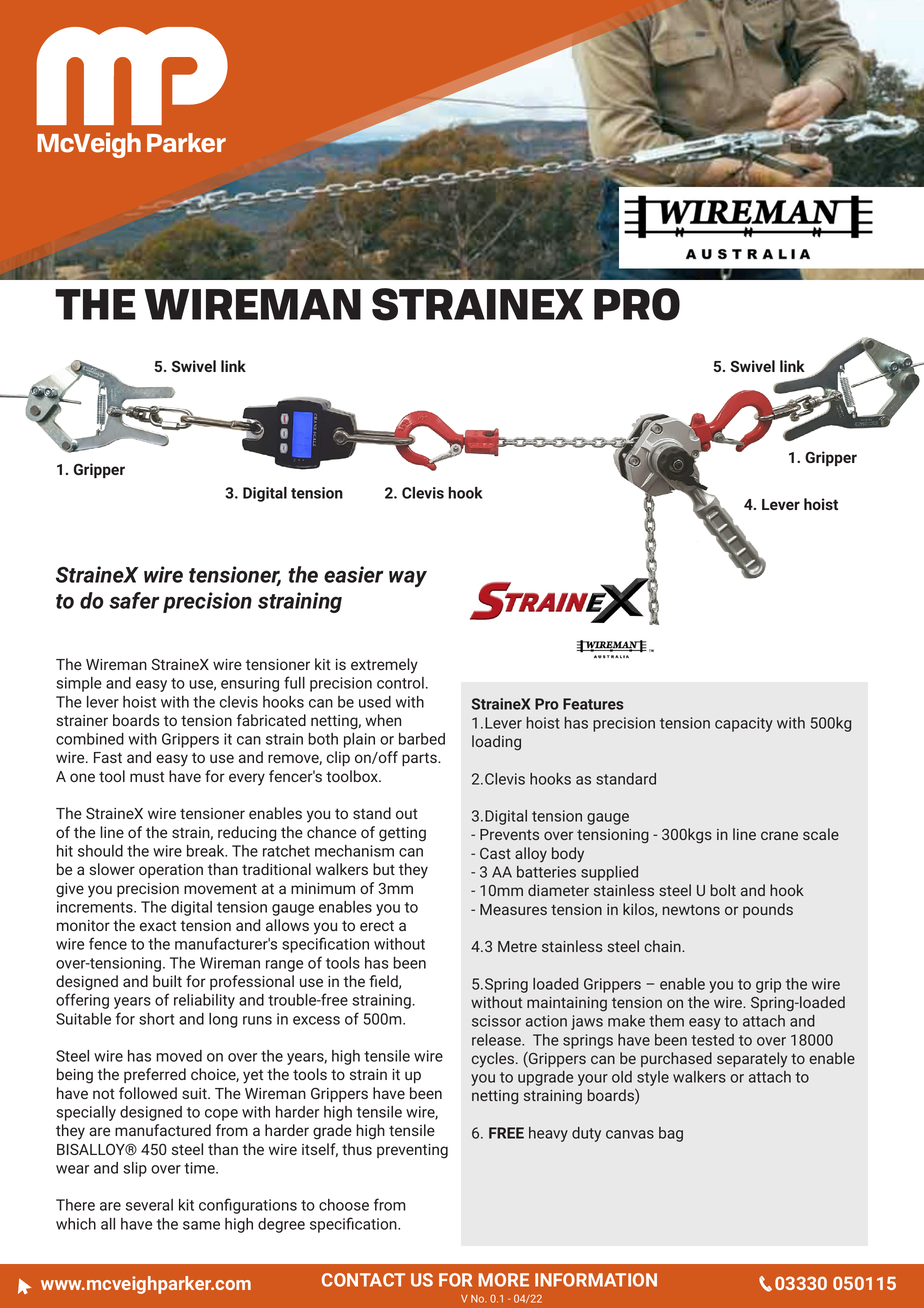 This screenshot has height=1308, width=924. Describe the element at coordinates (134, 600) in the screenshot. I see `safer` at that location.
